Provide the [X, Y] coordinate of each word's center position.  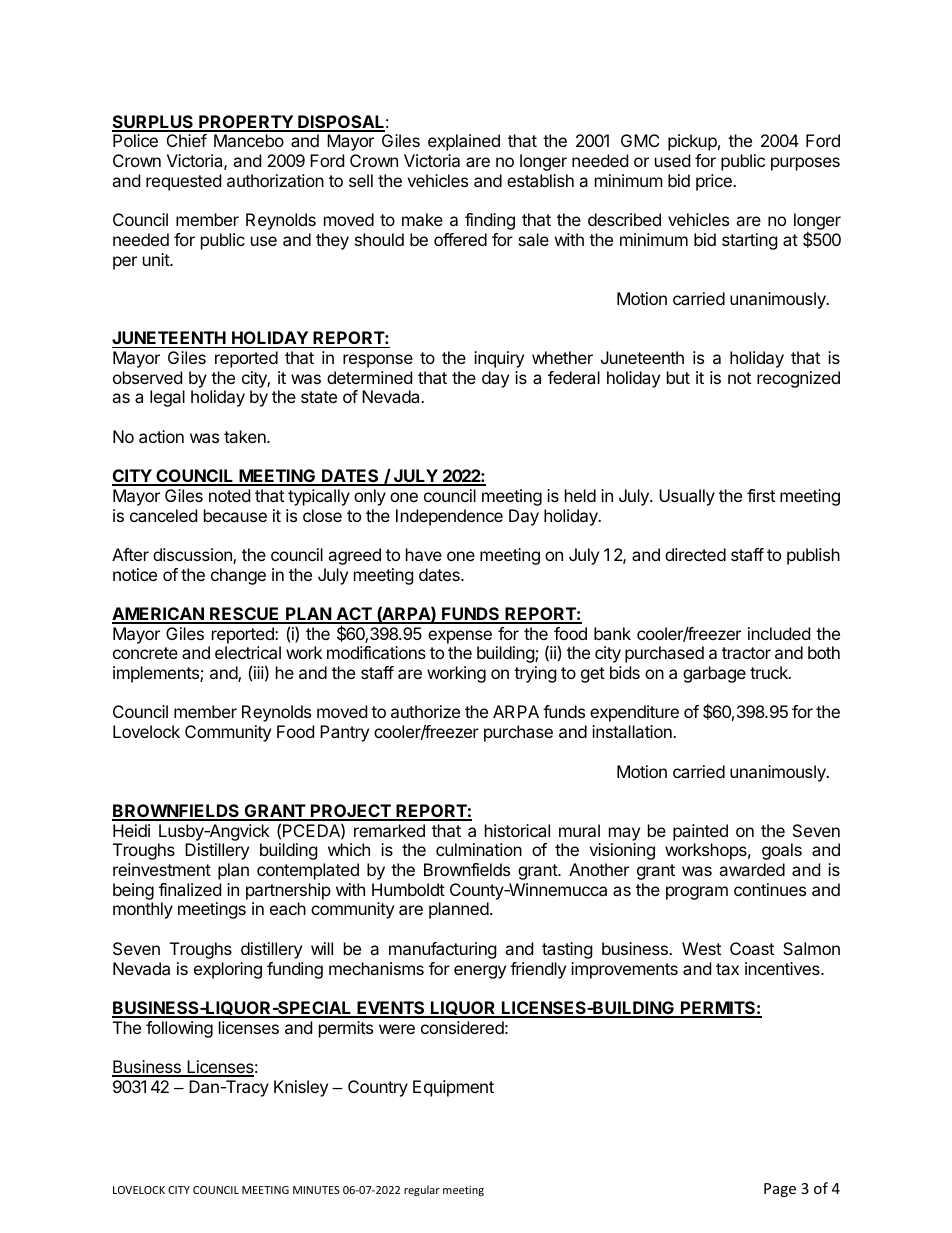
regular [422, 1190]
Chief [187, 140]
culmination [479, 849]
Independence [449, 517]
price [715, 182]
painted [700, 832]
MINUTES [316, 1190]
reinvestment [162, 869]
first [761, 495]
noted [229, 495]
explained [464, 142]
